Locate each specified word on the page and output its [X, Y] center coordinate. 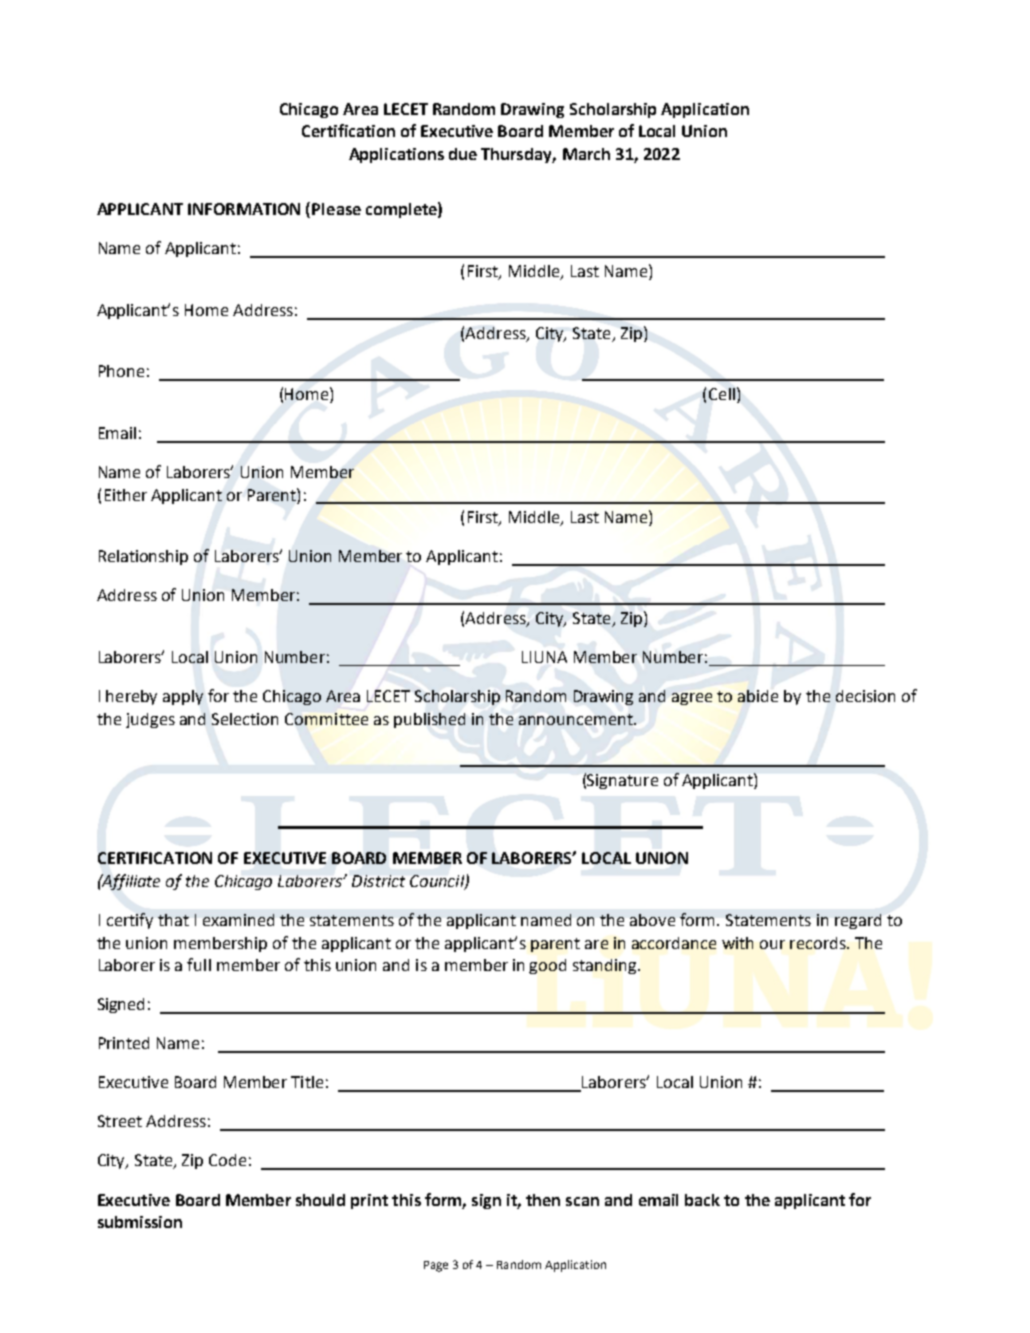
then [543, 1200]
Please [336, 209]
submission [140, 1222]
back [702, 1200]
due [463, 154]
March [586, 154]
